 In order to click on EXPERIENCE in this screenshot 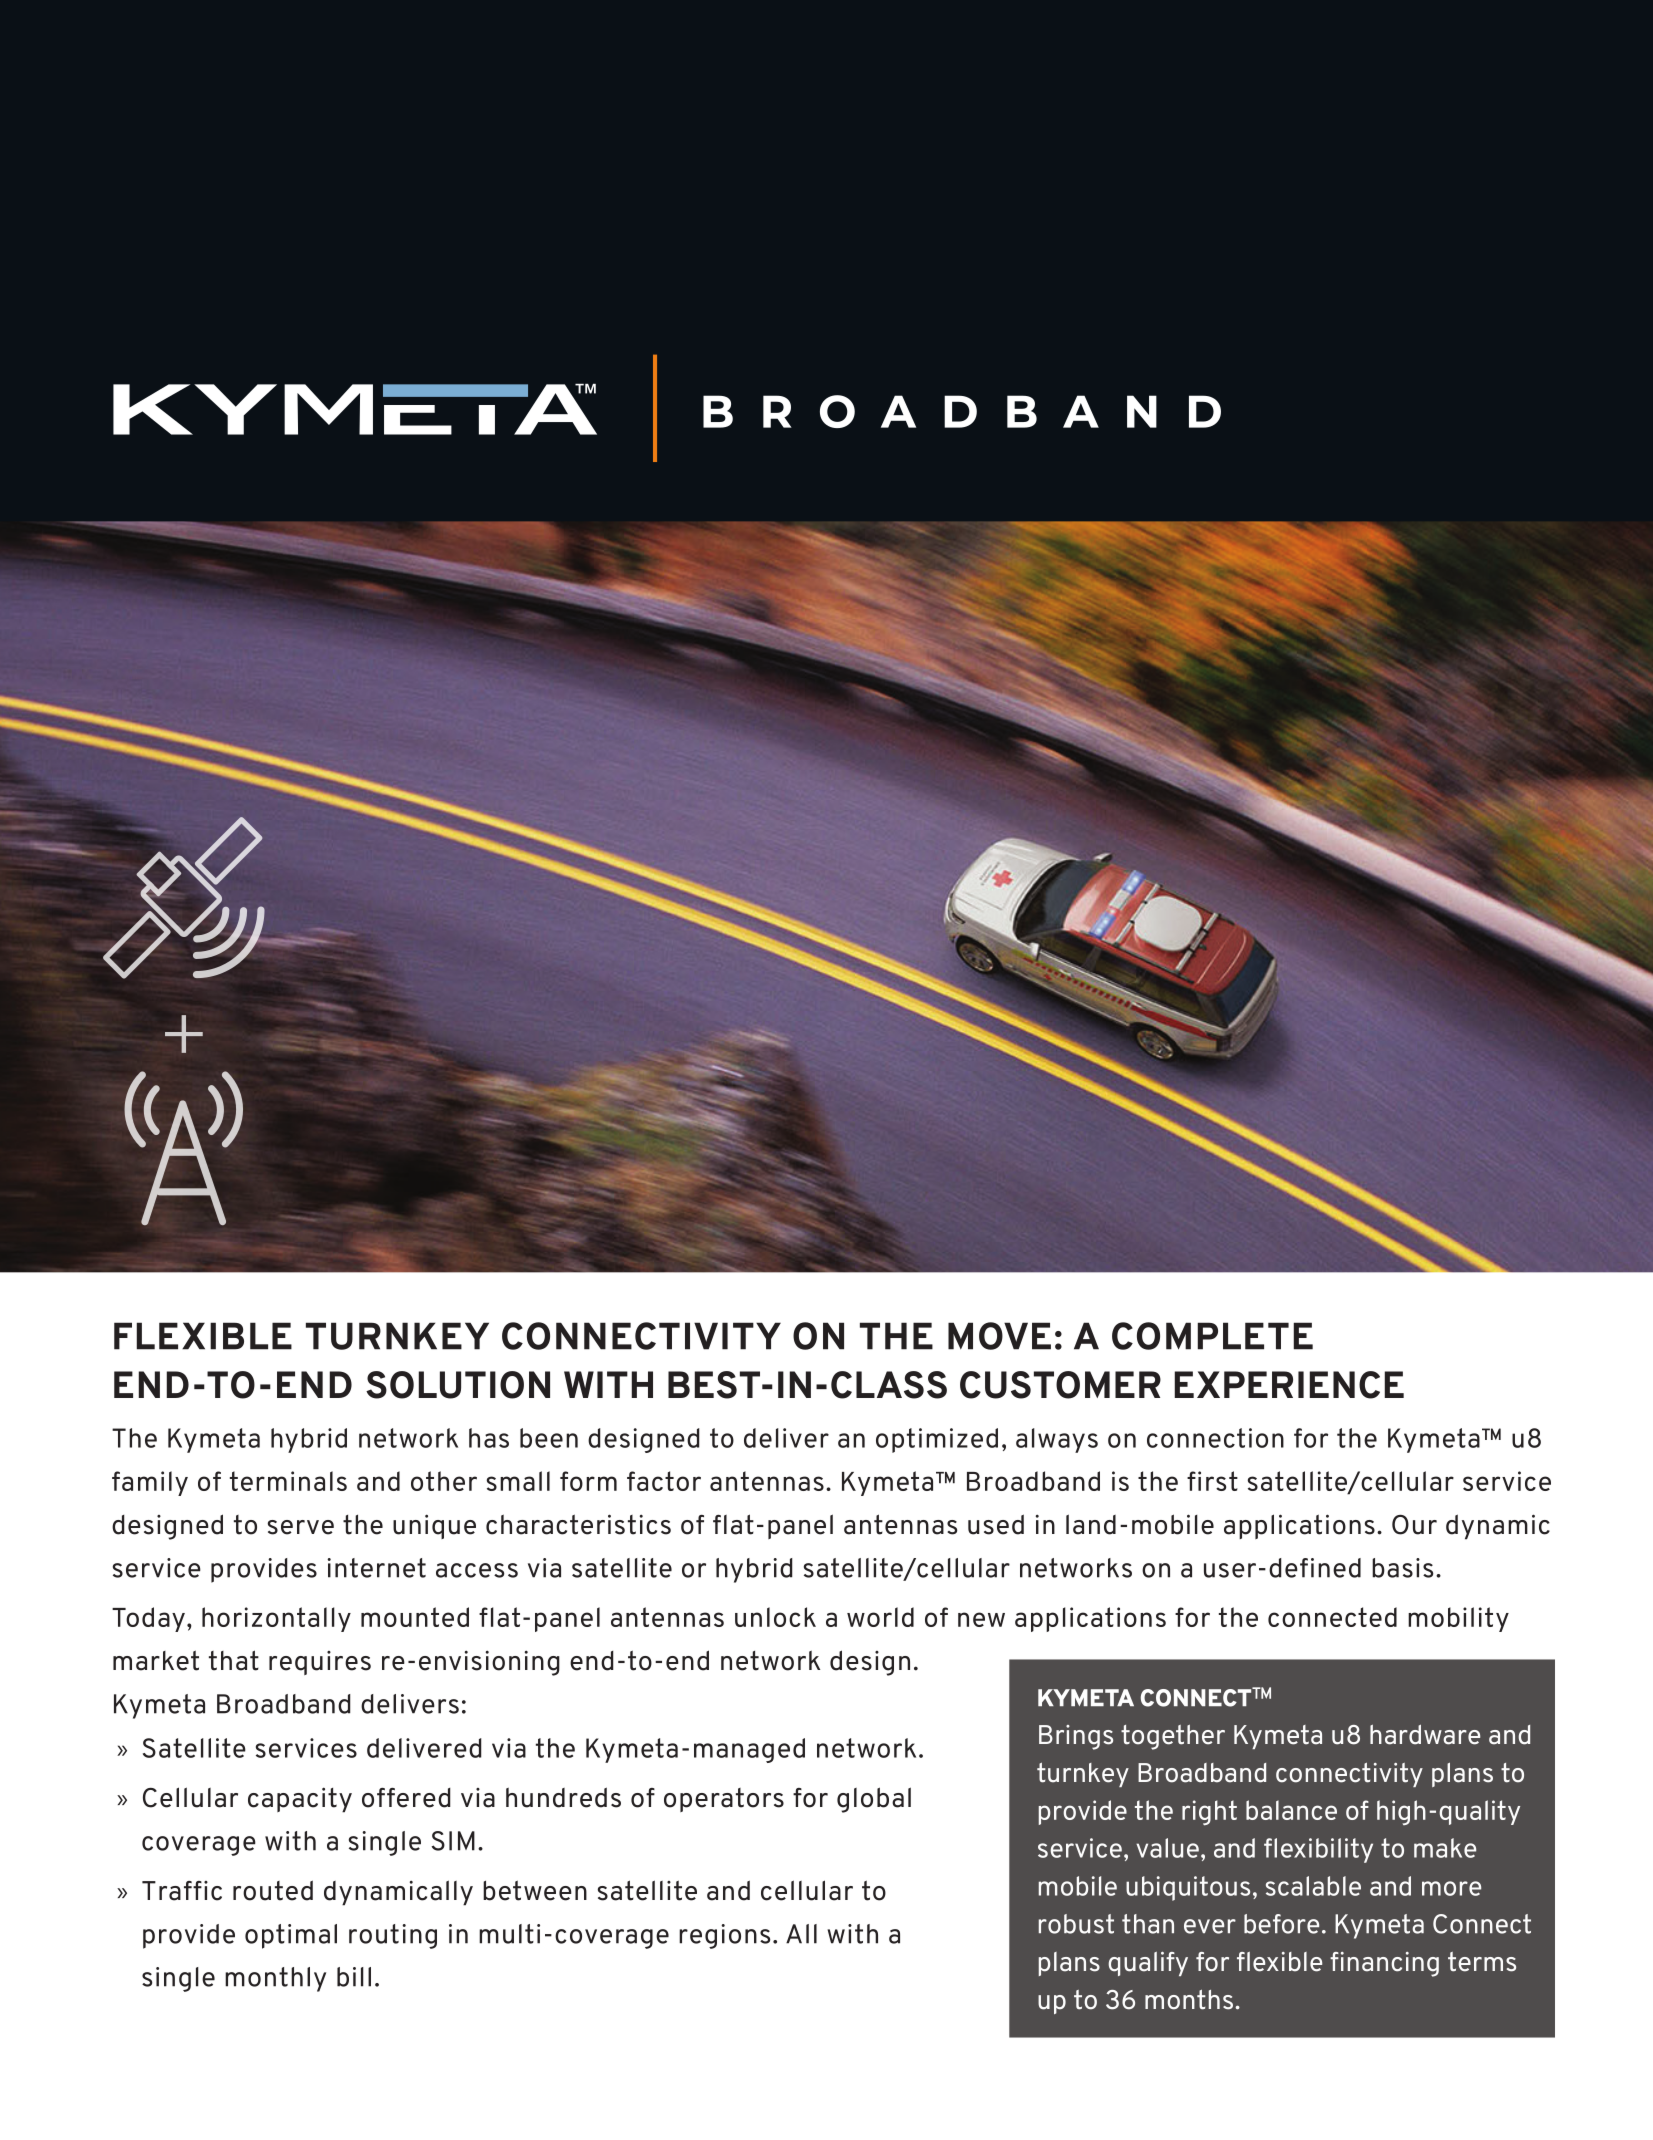, I will do `click(1289, 1385)`.
